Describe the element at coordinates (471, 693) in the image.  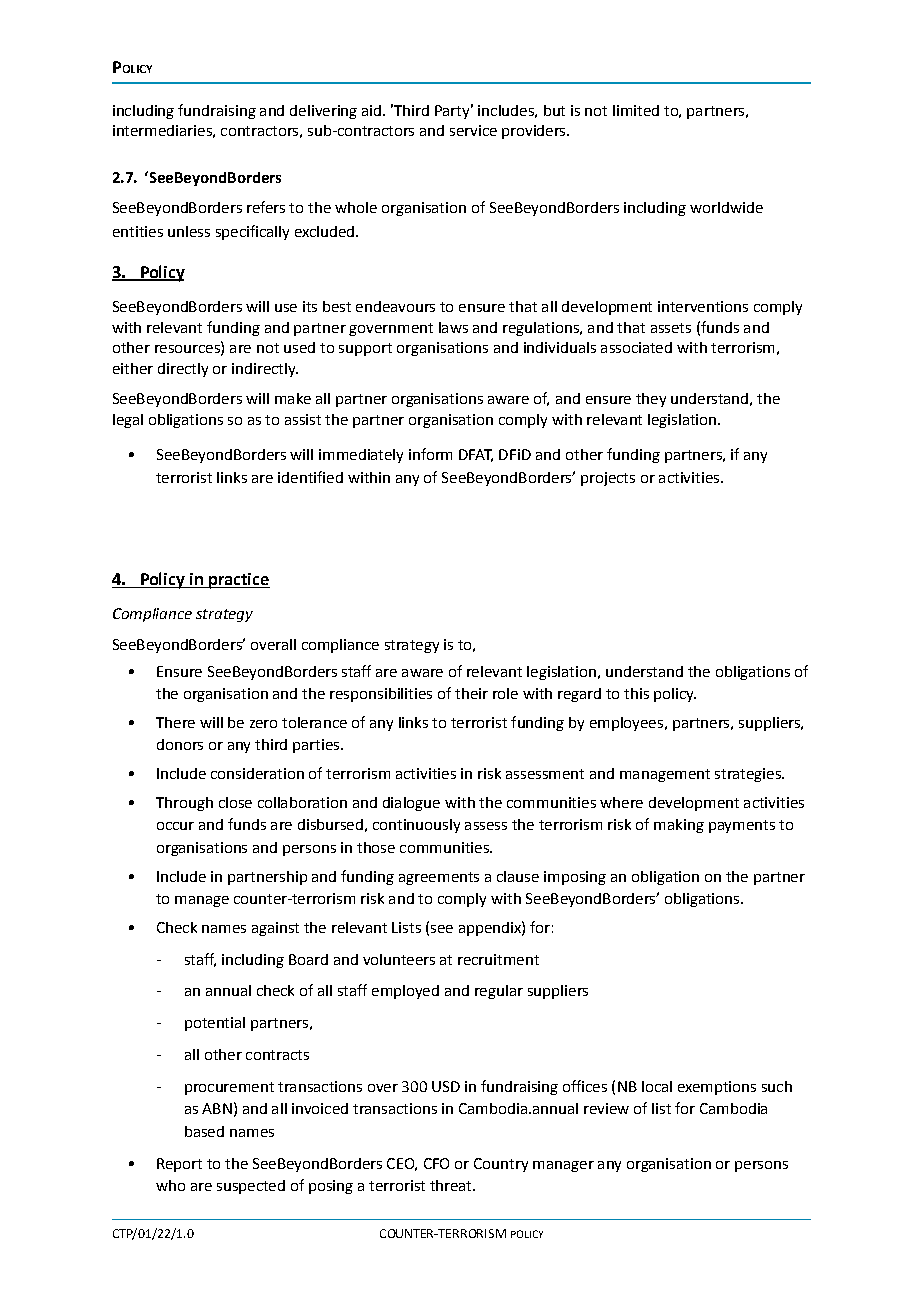
I see `their` at that location.
